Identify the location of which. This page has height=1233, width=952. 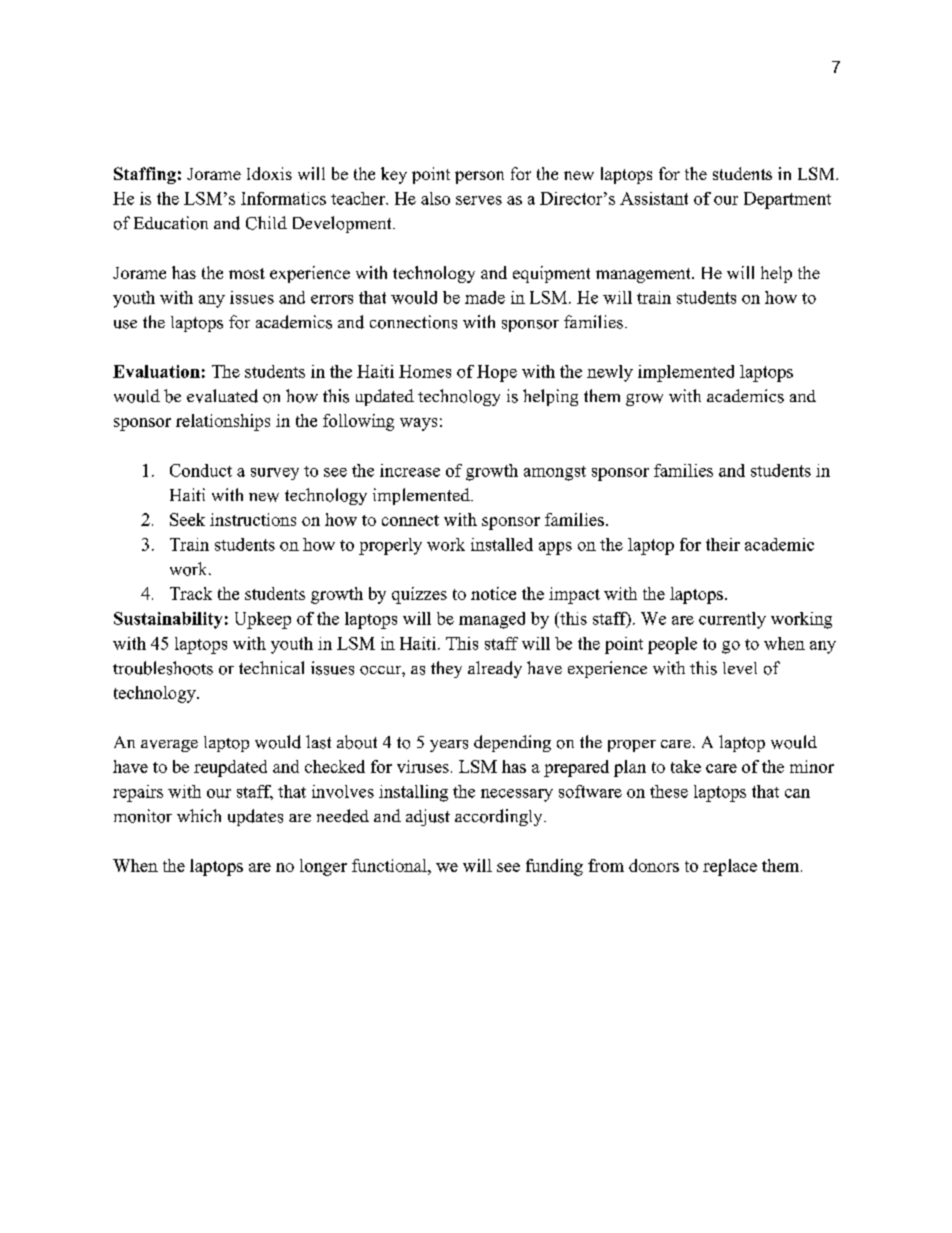
(199, 815).
